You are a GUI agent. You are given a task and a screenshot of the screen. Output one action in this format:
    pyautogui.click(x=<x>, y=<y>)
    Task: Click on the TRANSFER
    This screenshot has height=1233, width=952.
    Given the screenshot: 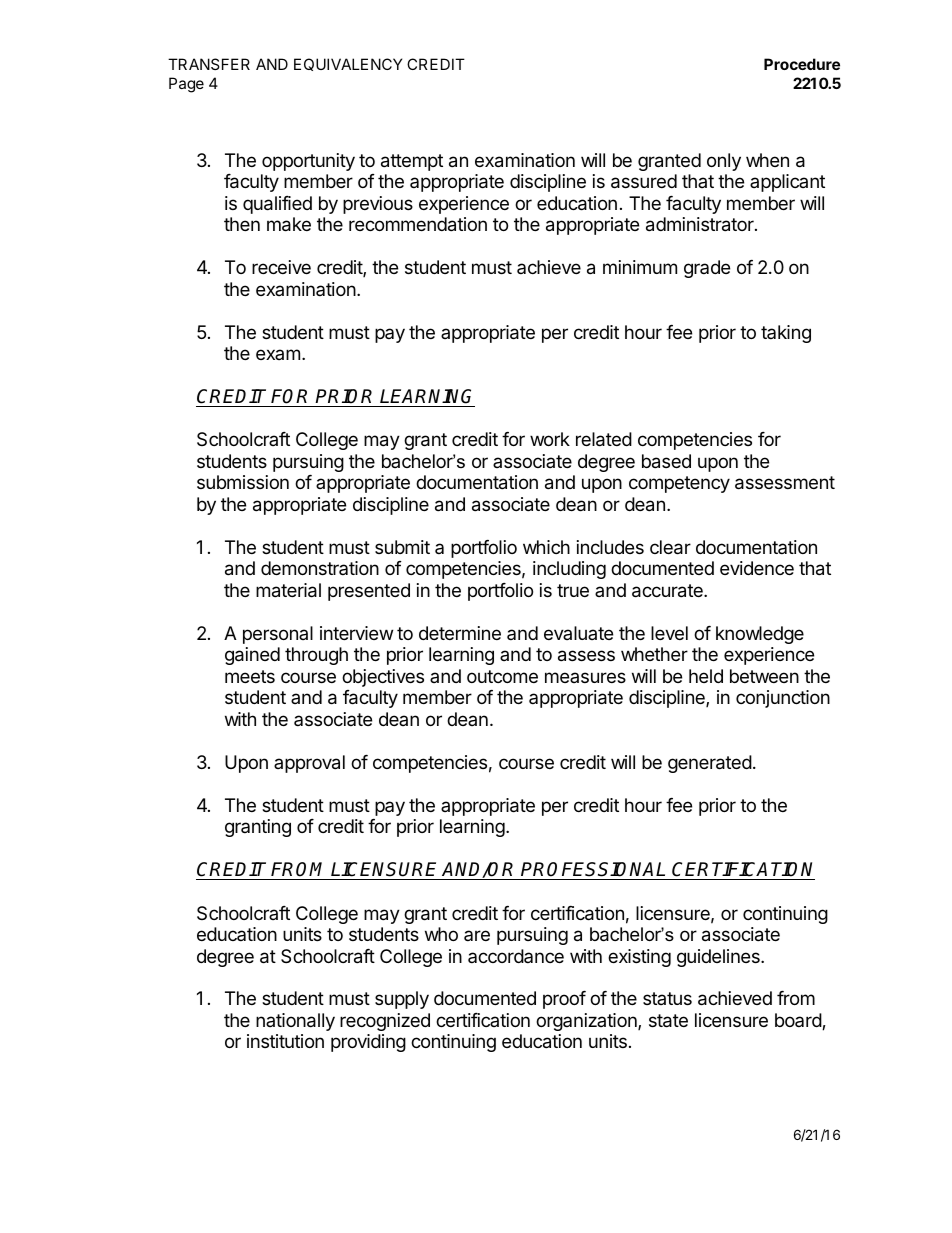 What is the action you would take?
    pyautogui.click(x=209, y=64)
